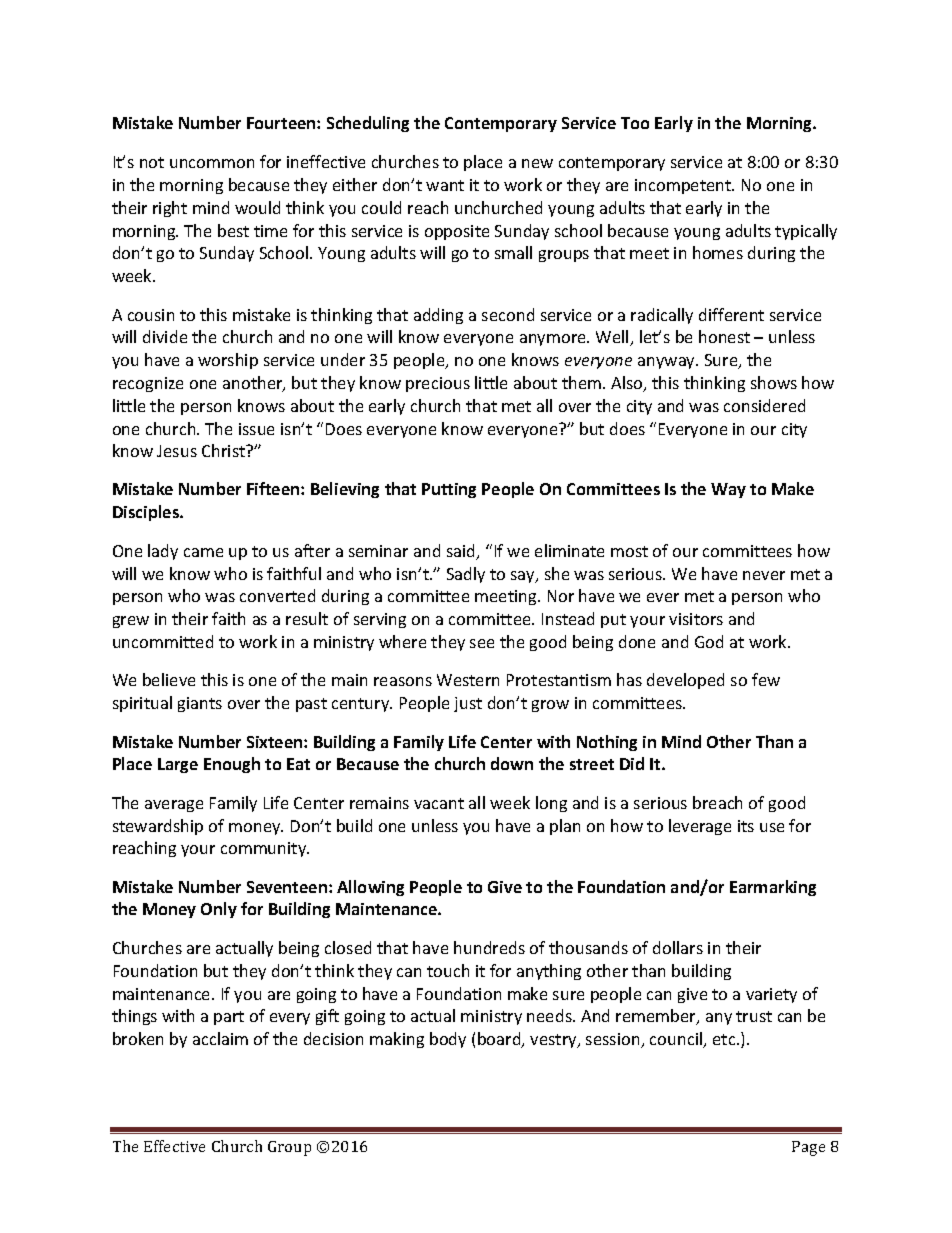 Image resolution: width=952 pixels, height=1233 pixels. I want to click on want, so click(445, 185).
